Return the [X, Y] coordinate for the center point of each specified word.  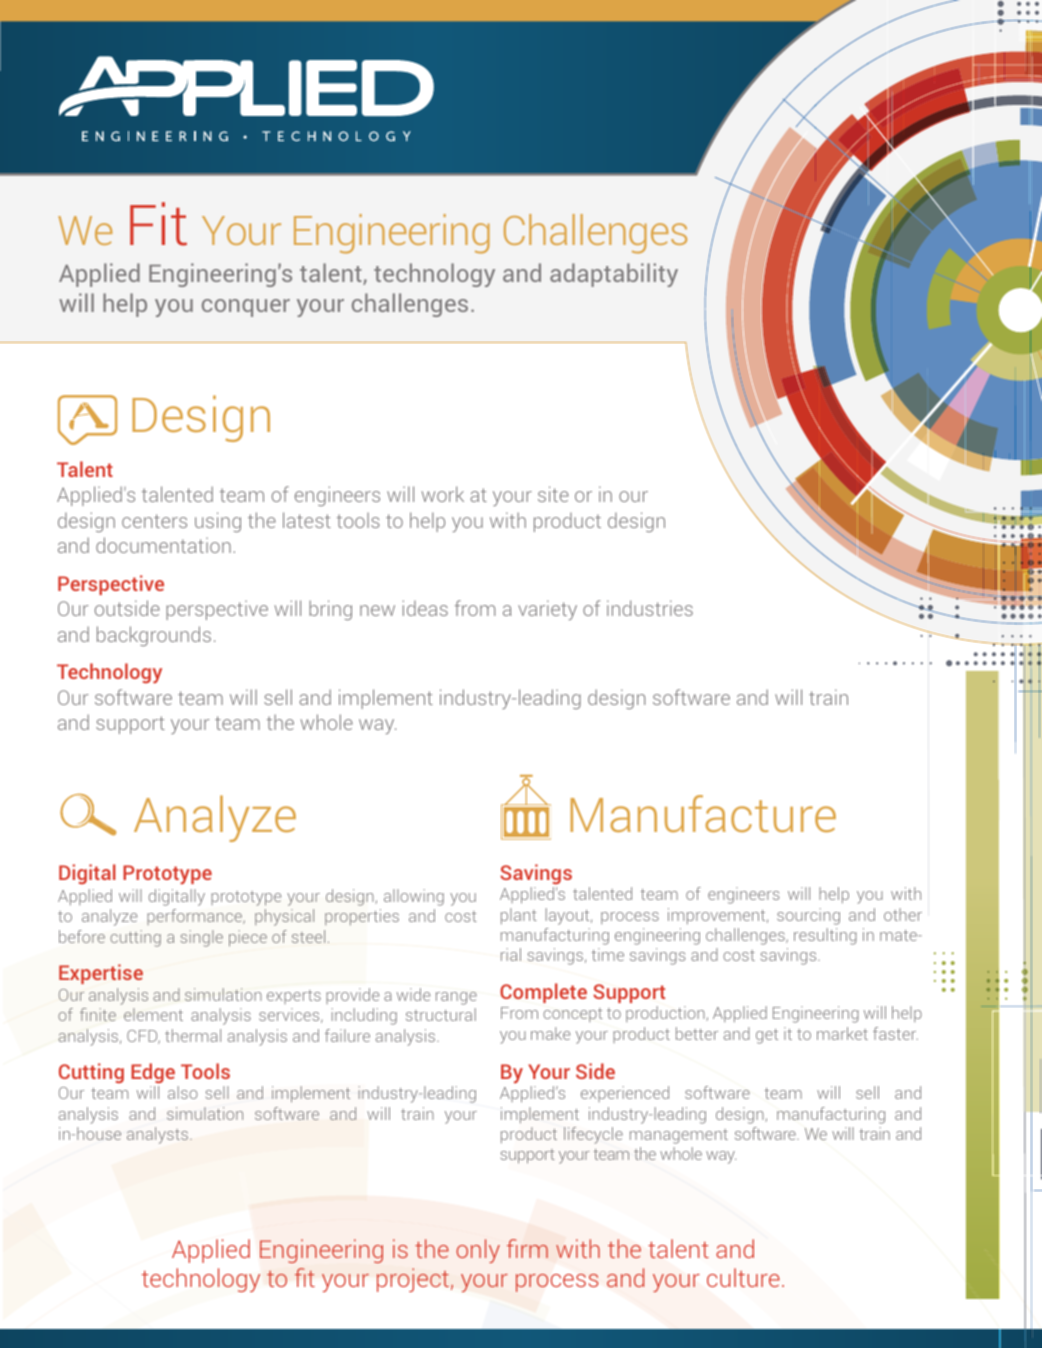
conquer [246, 308]
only [478, 1251]
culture [743, 1277]
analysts [159, 1135]
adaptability [614, 275]
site [553, 494]
